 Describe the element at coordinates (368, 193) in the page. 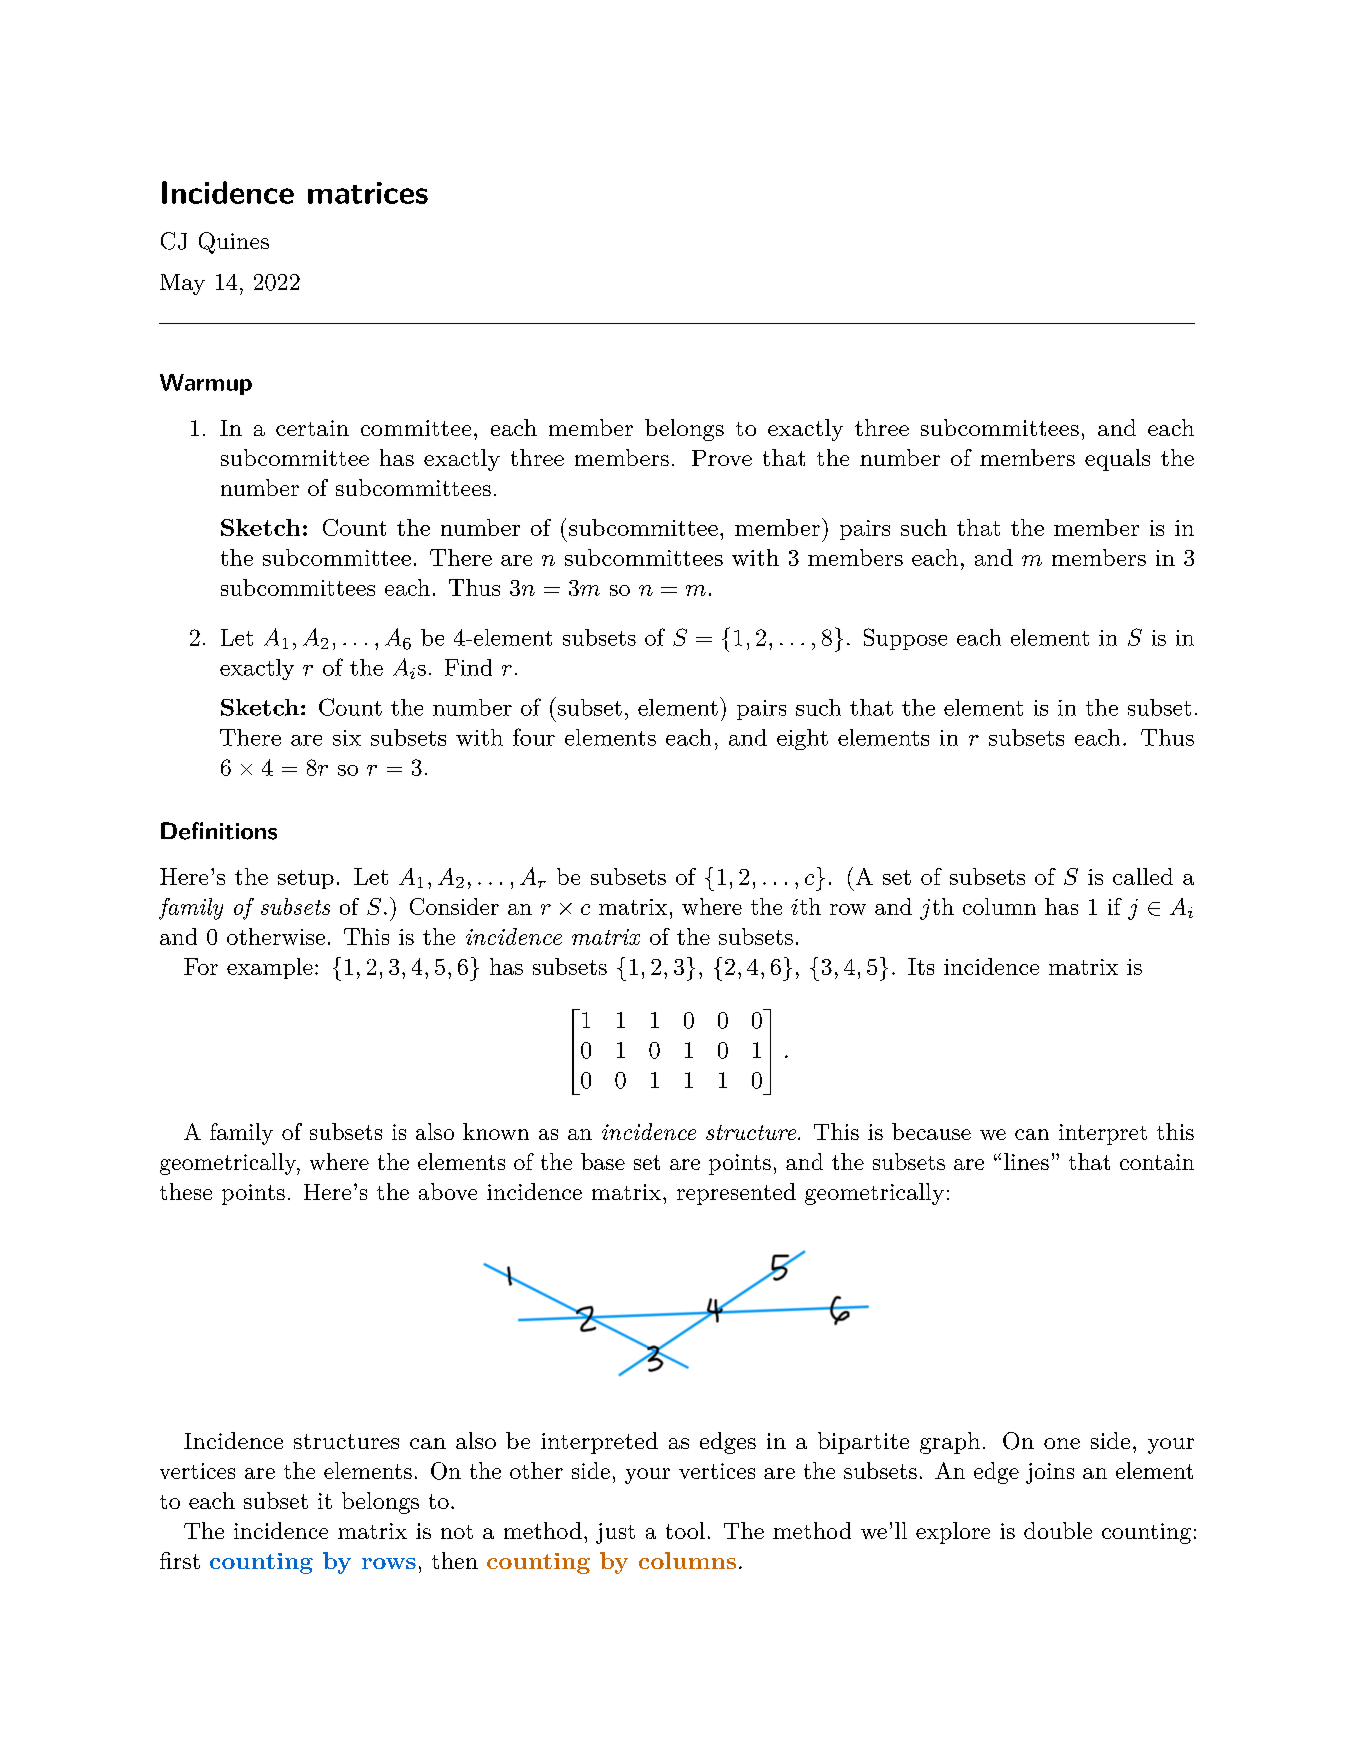

I see `matrices` at that location.
